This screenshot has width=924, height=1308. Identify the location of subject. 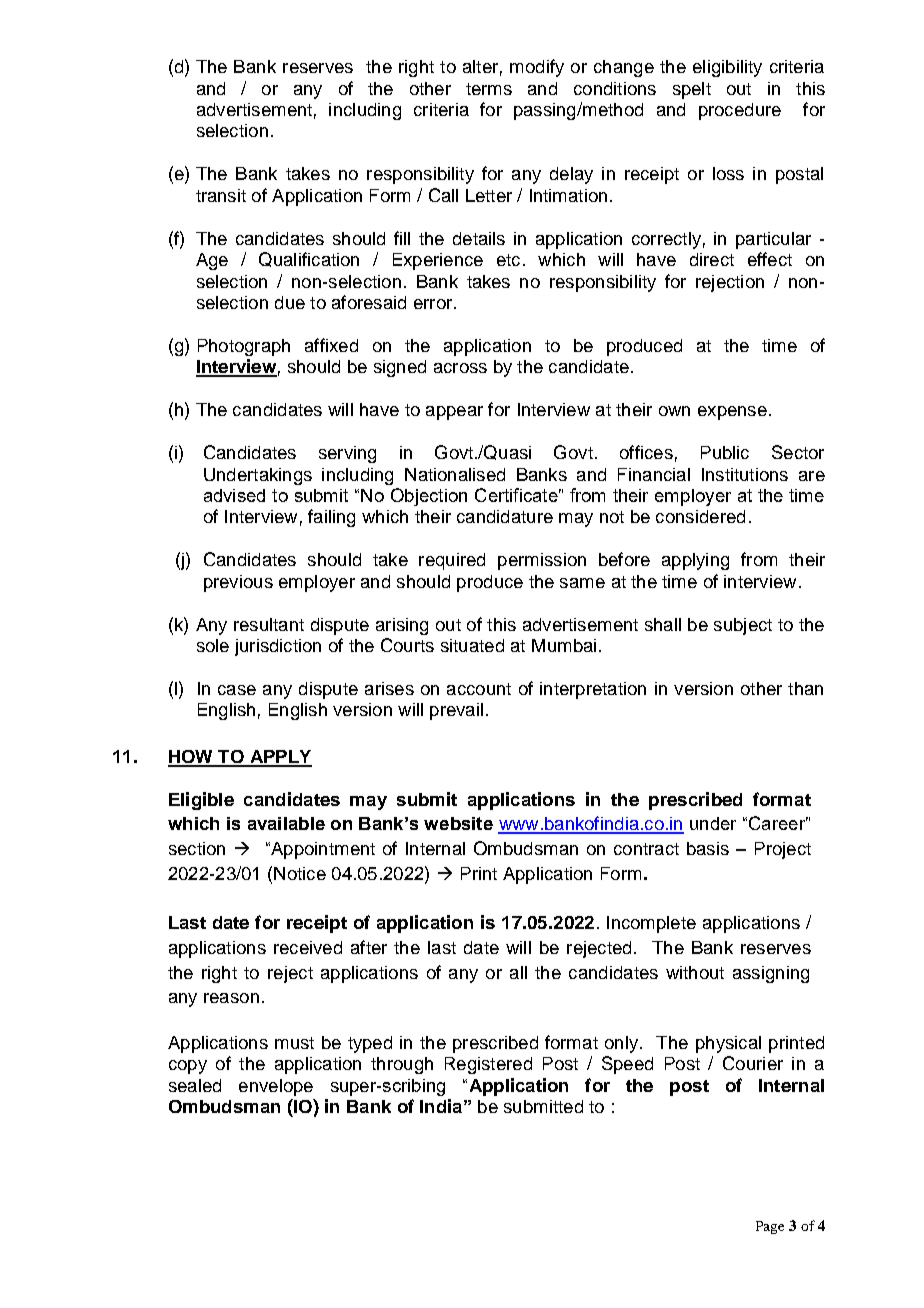
(743, 626).
